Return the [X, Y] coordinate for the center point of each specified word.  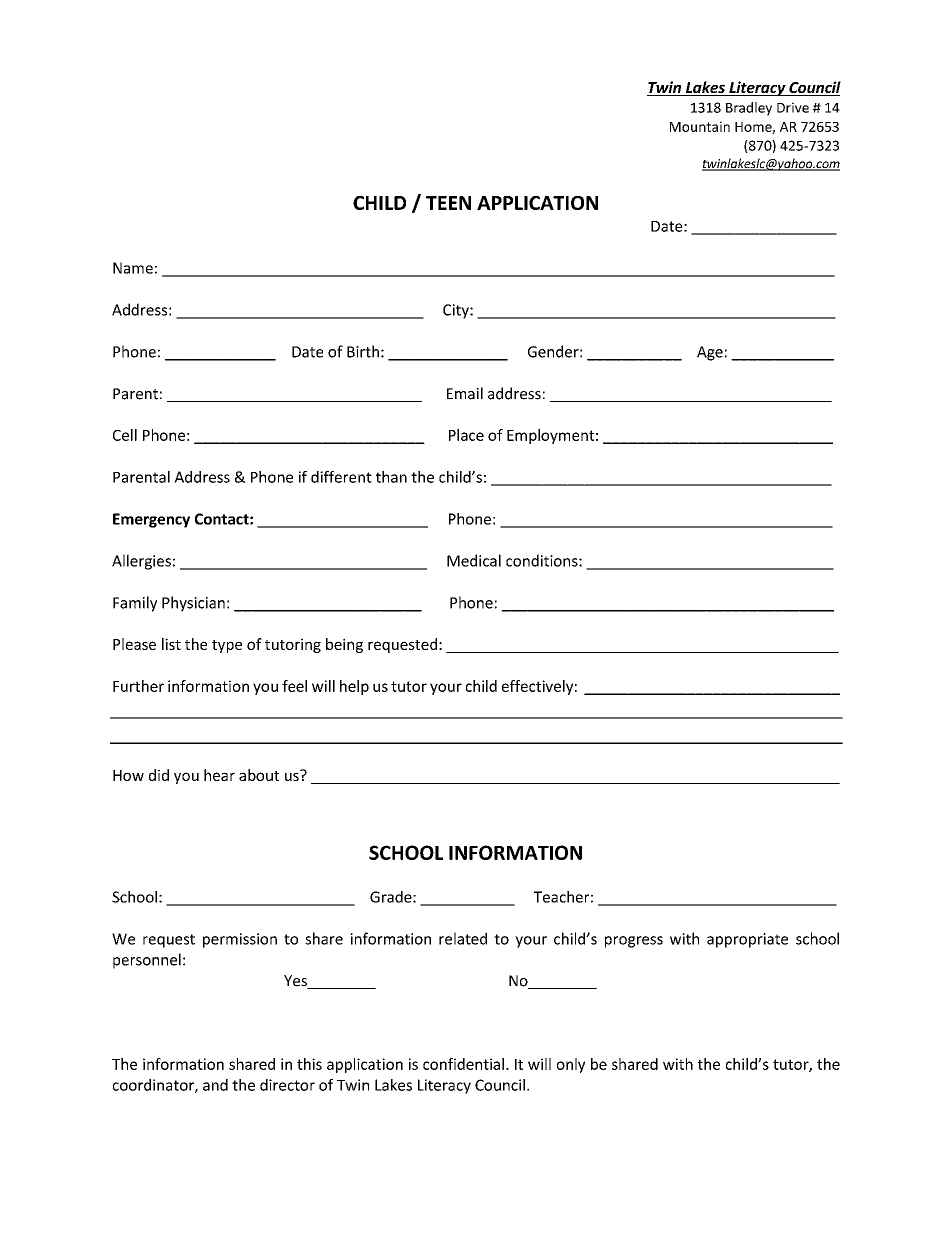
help [354, 687]
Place [466, 435]
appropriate [747, 940]
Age [710, 353]
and [215, 1085]
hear [219, 775]
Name [133, 268]
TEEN [448, 203]
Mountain [700, 126]
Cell [125, 435]
